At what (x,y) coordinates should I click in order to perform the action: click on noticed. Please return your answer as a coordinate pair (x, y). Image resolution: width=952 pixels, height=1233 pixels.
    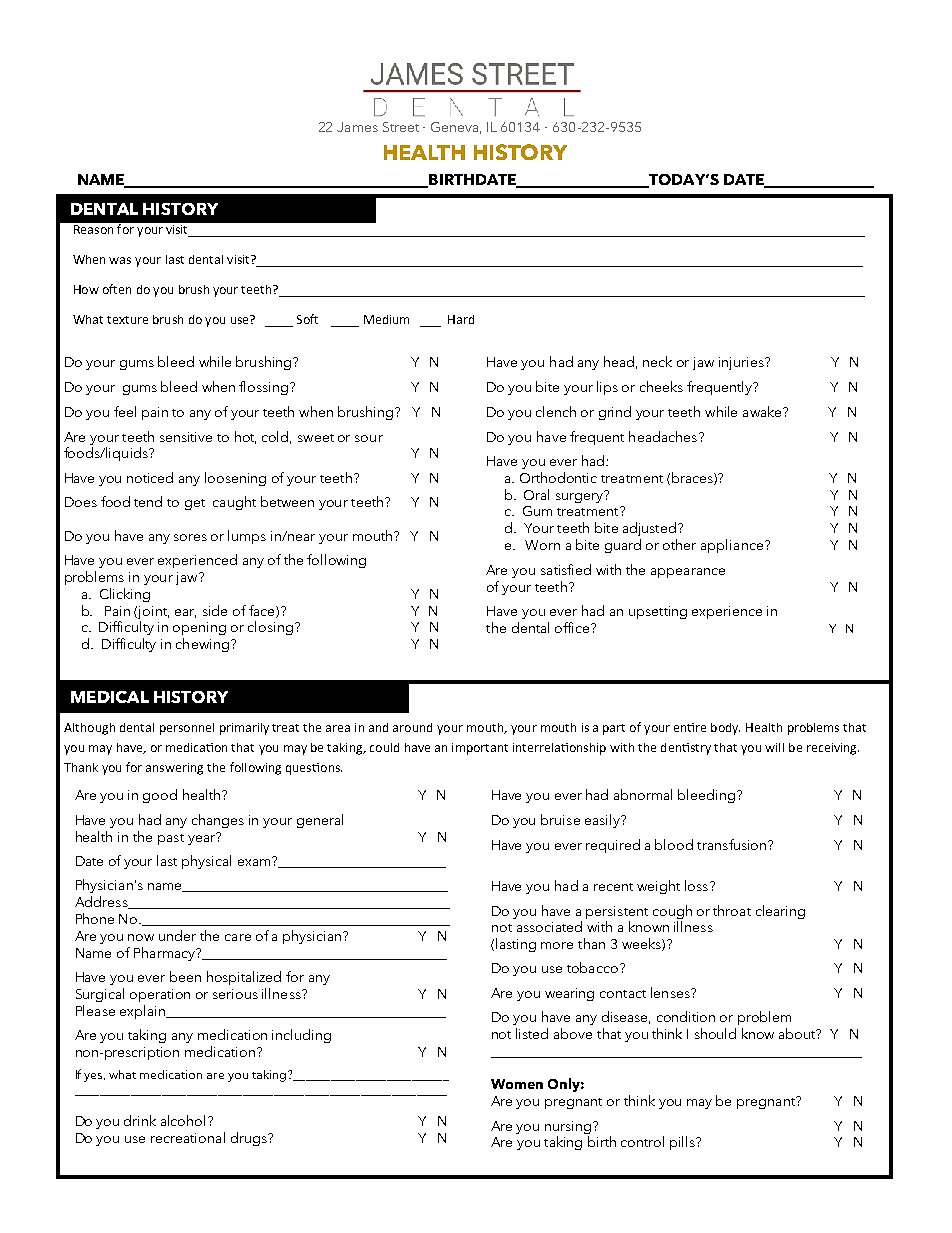
    Looking at the image, I should click on (150, 477).
